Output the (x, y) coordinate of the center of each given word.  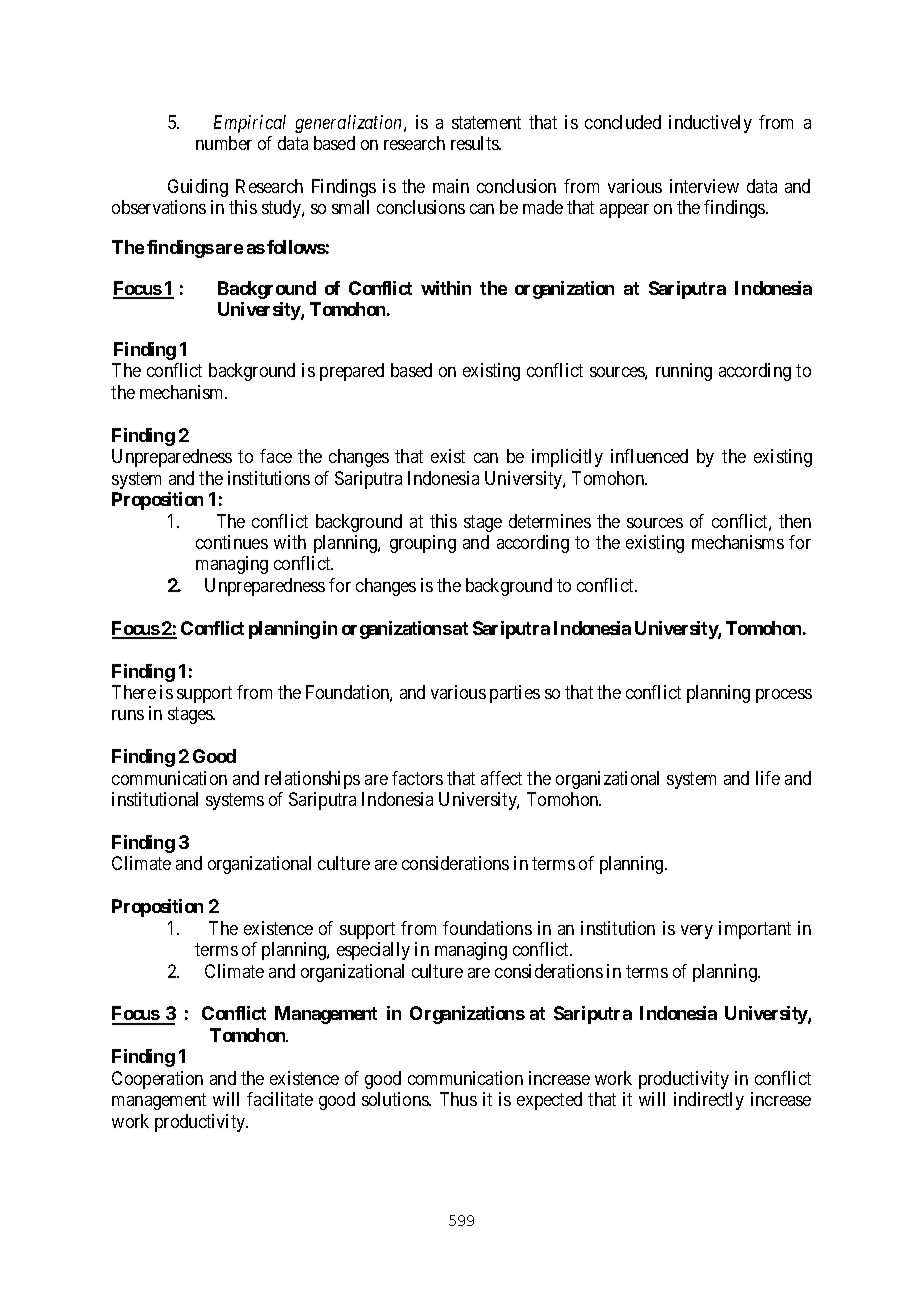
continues (232, 542)
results (475, 143)
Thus (458, 1099)
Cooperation (157, 1080)
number (224, 143)
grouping (423, 544)
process (784, 696)
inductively (710, 124)
